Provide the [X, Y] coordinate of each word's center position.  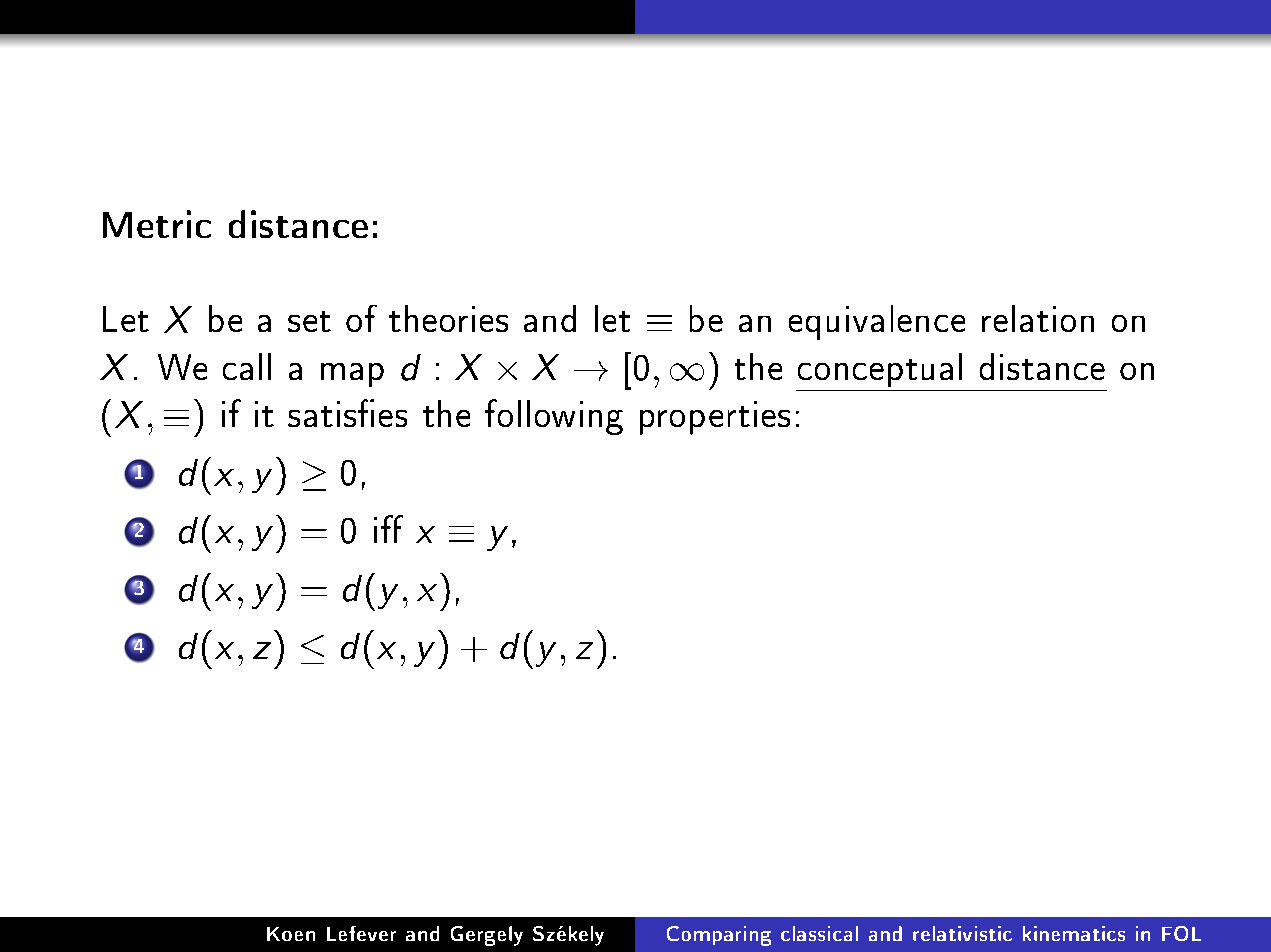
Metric [157, 224]
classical [819, 933]
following [554, 417]
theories [448, 318]
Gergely [487, 936]
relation [1038, 318]
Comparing [719, 936]
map [352, 375]
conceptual [880, 370]
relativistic [962, 933]
